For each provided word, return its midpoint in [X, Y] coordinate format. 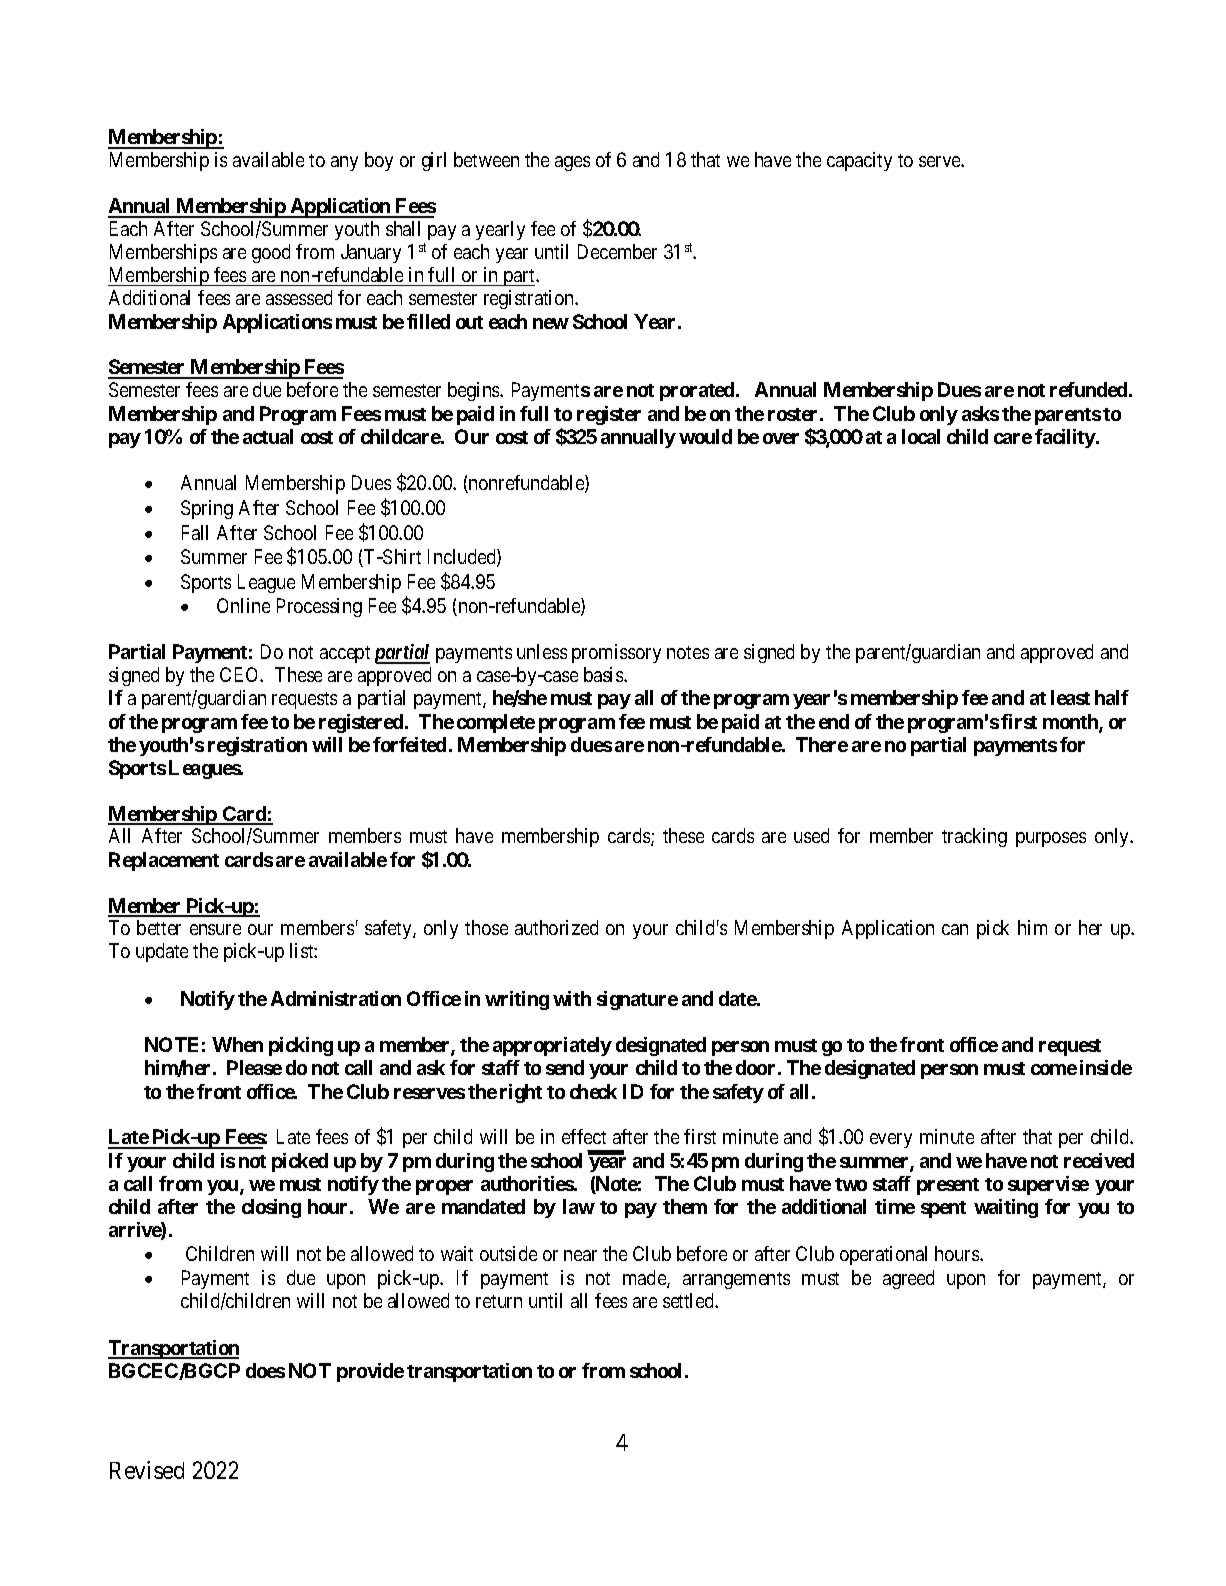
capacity [859, 161]
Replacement [164, 861]
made [645, 1279]
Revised [147, 1470]
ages [572, 163]
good [271, 253]
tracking [974, 837]
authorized [556, 927]
